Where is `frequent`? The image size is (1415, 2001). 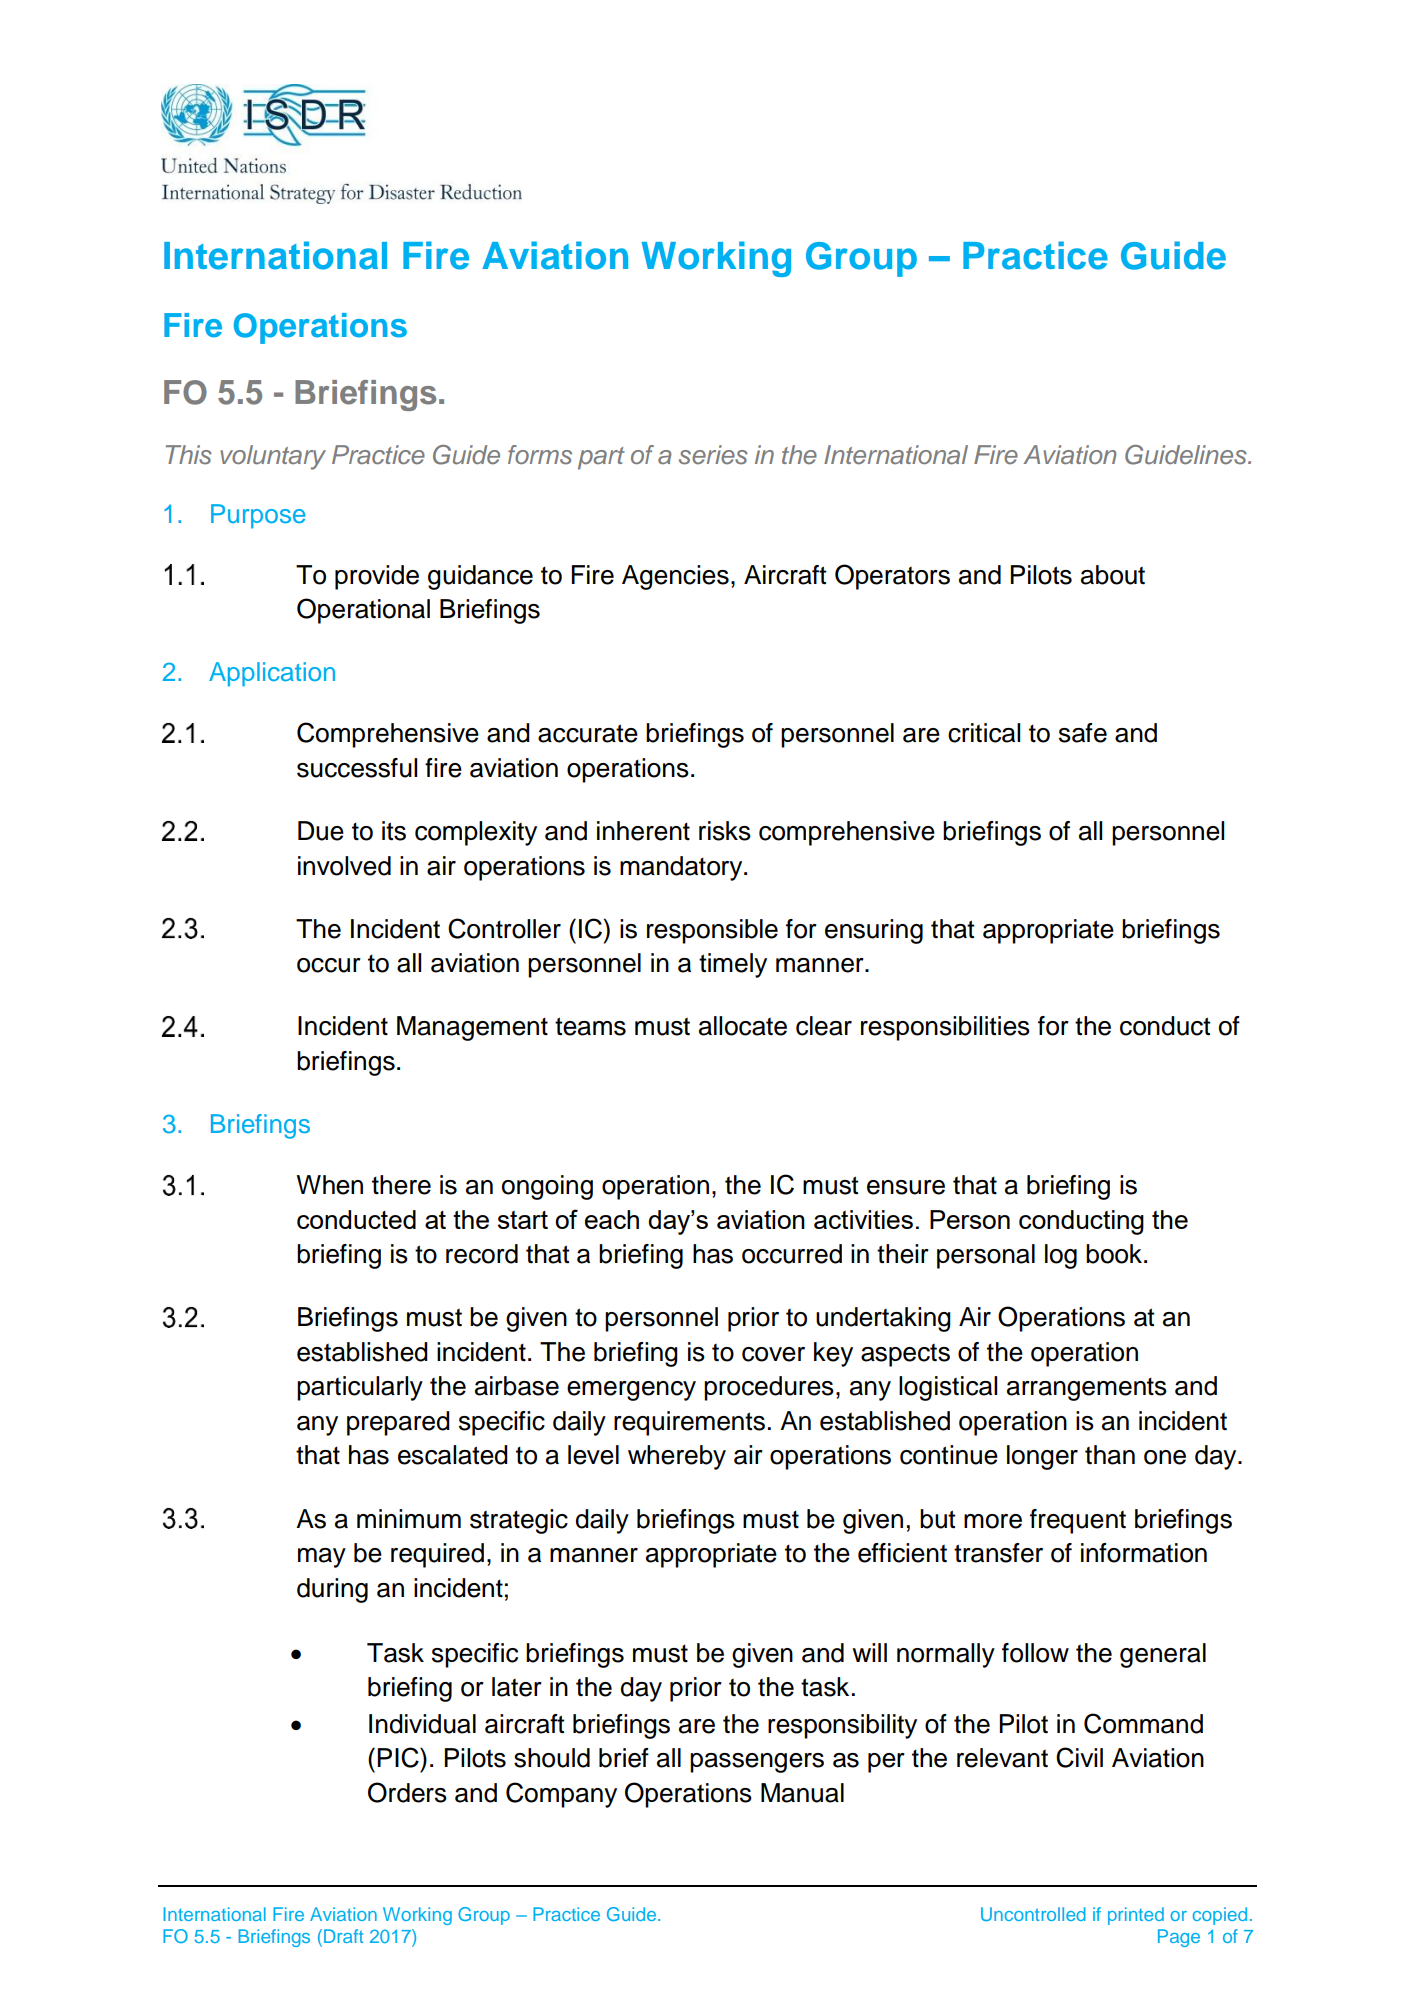
frequent is located at coordinates (1078, 1521).
